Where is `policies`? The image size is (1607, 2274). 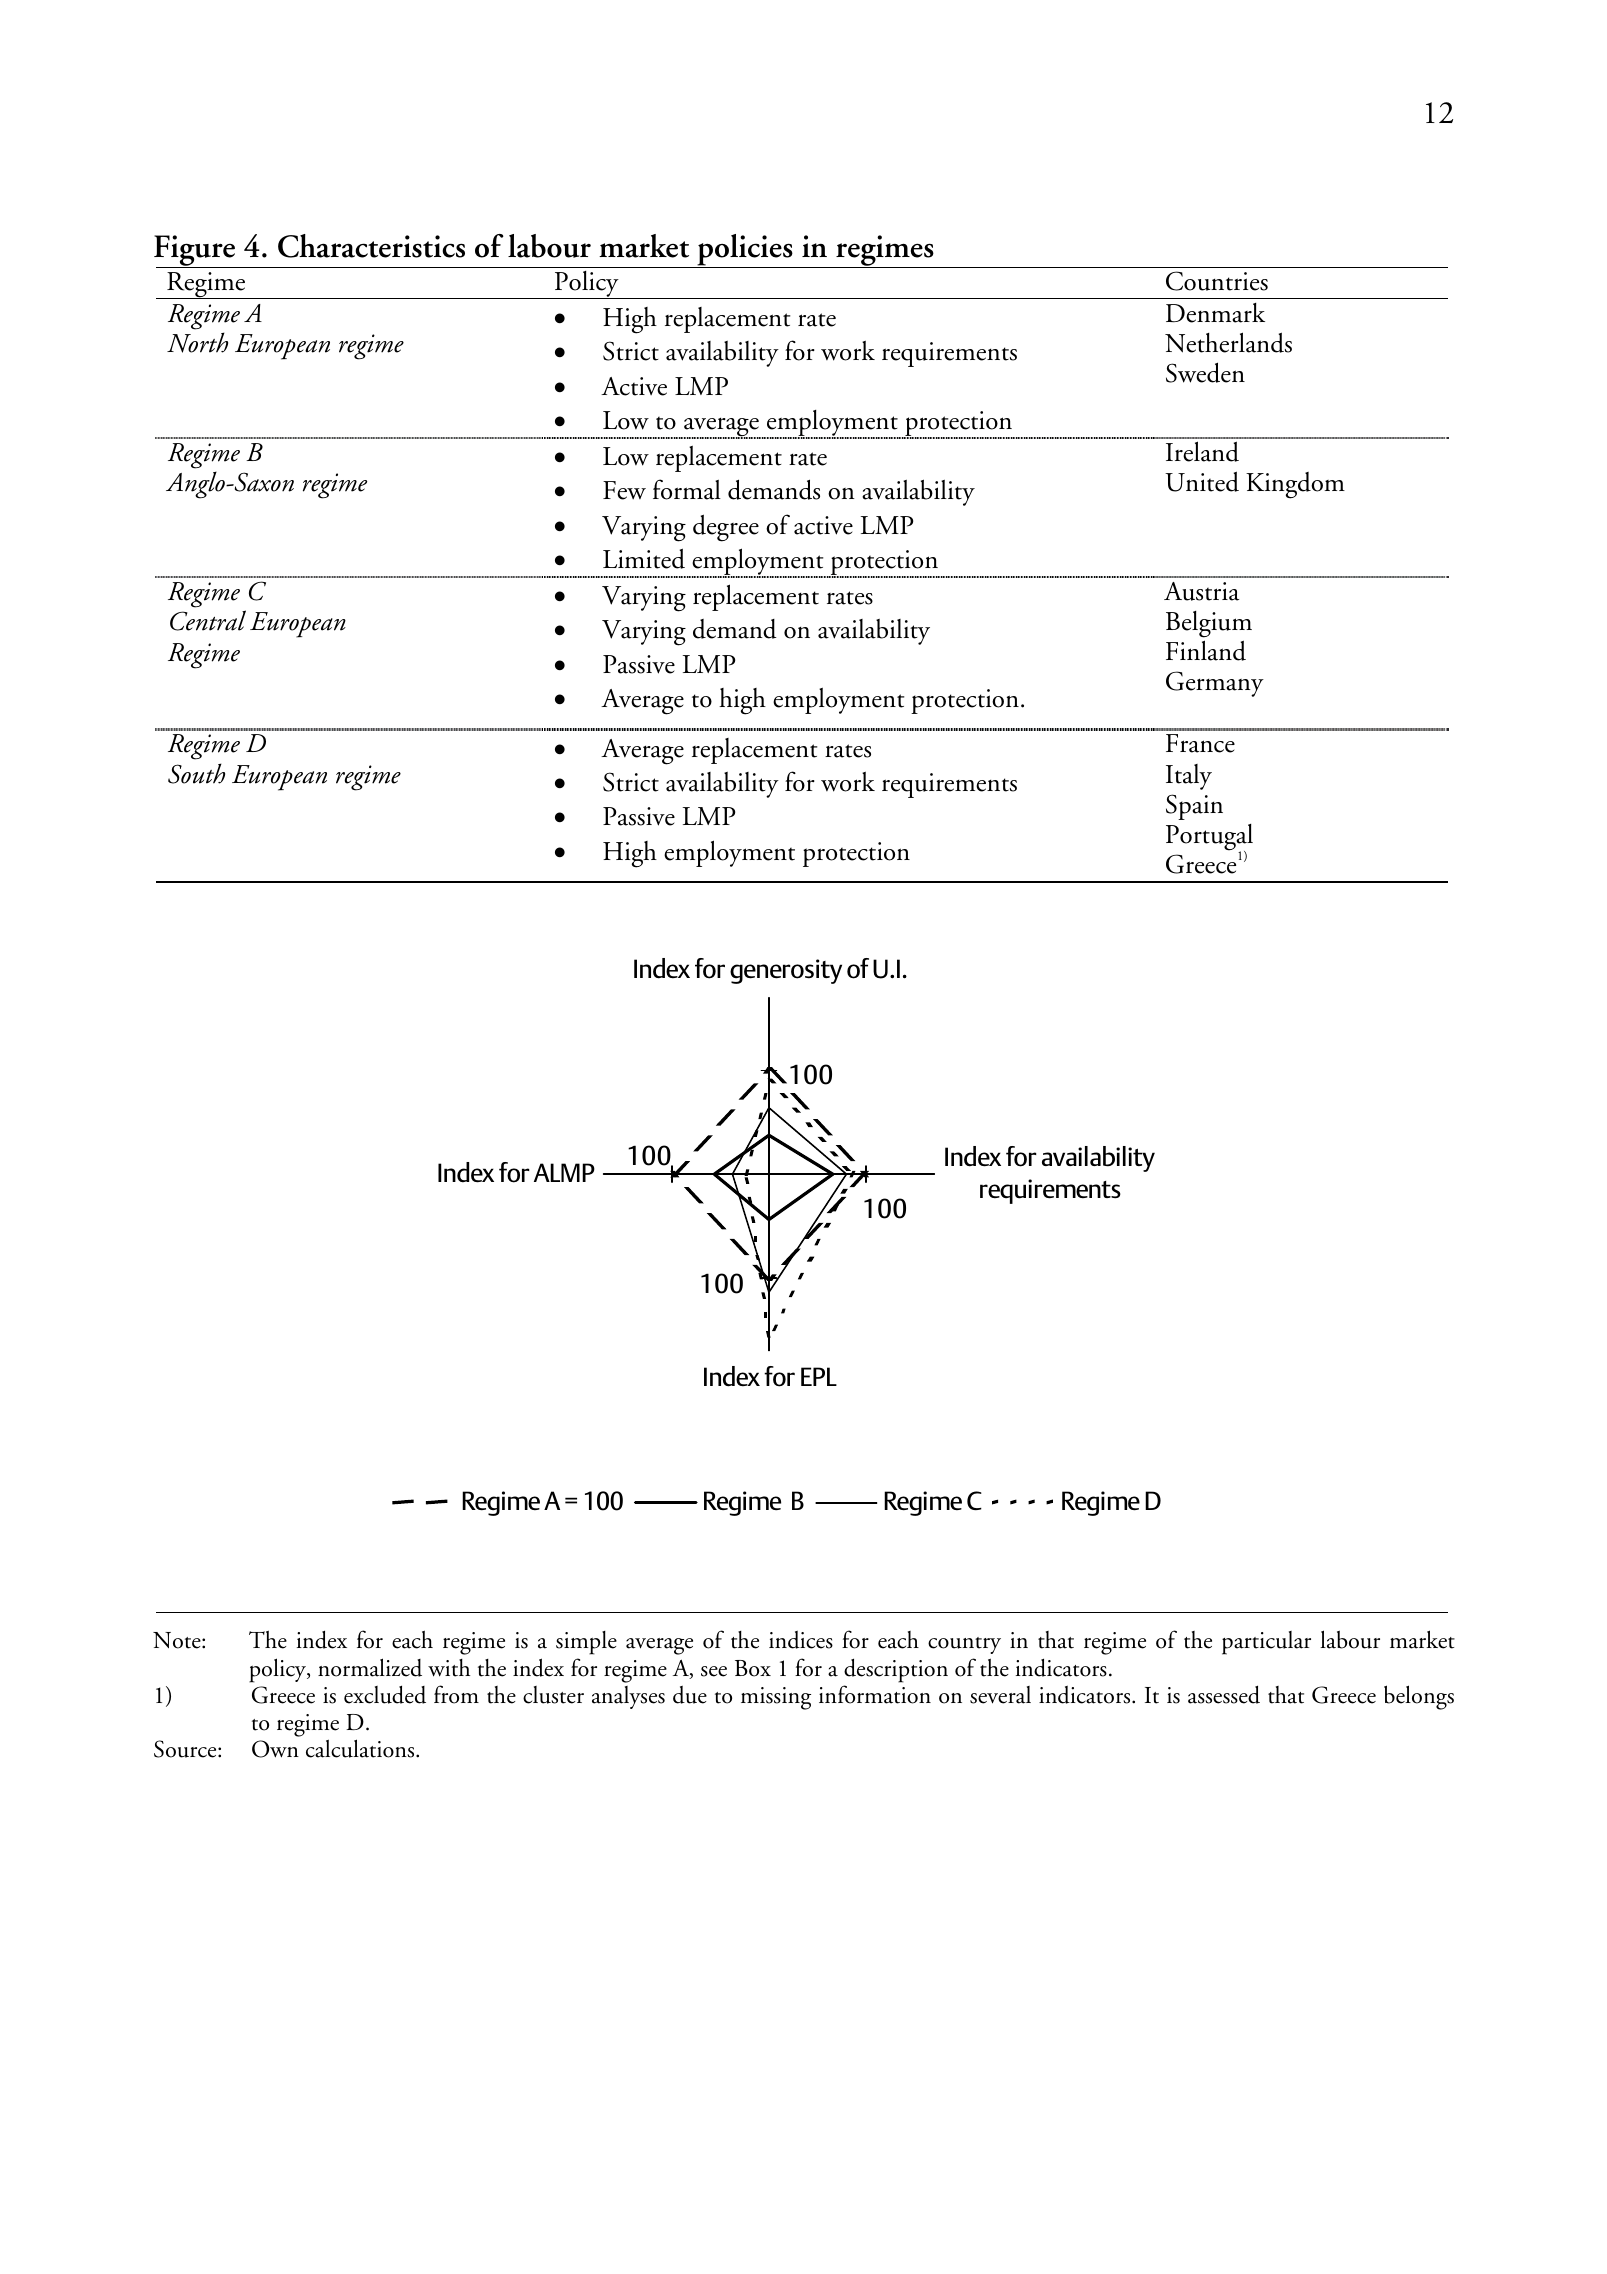
policies is located at coordinates (745, 251).
